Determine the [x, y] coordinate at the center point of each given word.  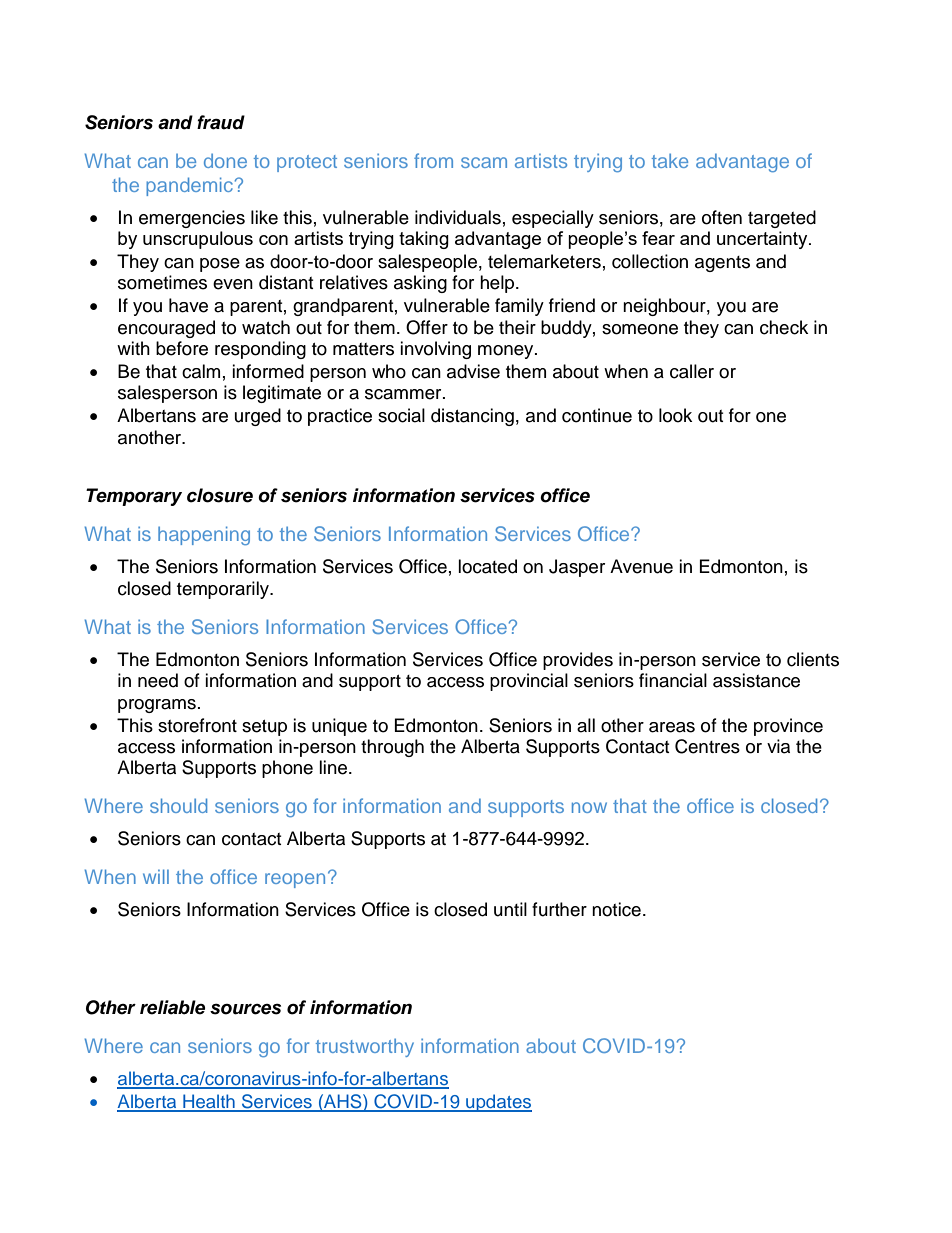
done [225, 161]
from [433, 160]
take [670, 160]
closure [220, 495]
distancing [472, 417]
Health [209, 1102]
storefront [197, 725]
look [675, 415]
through [392, 748]
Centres [707, 746]
